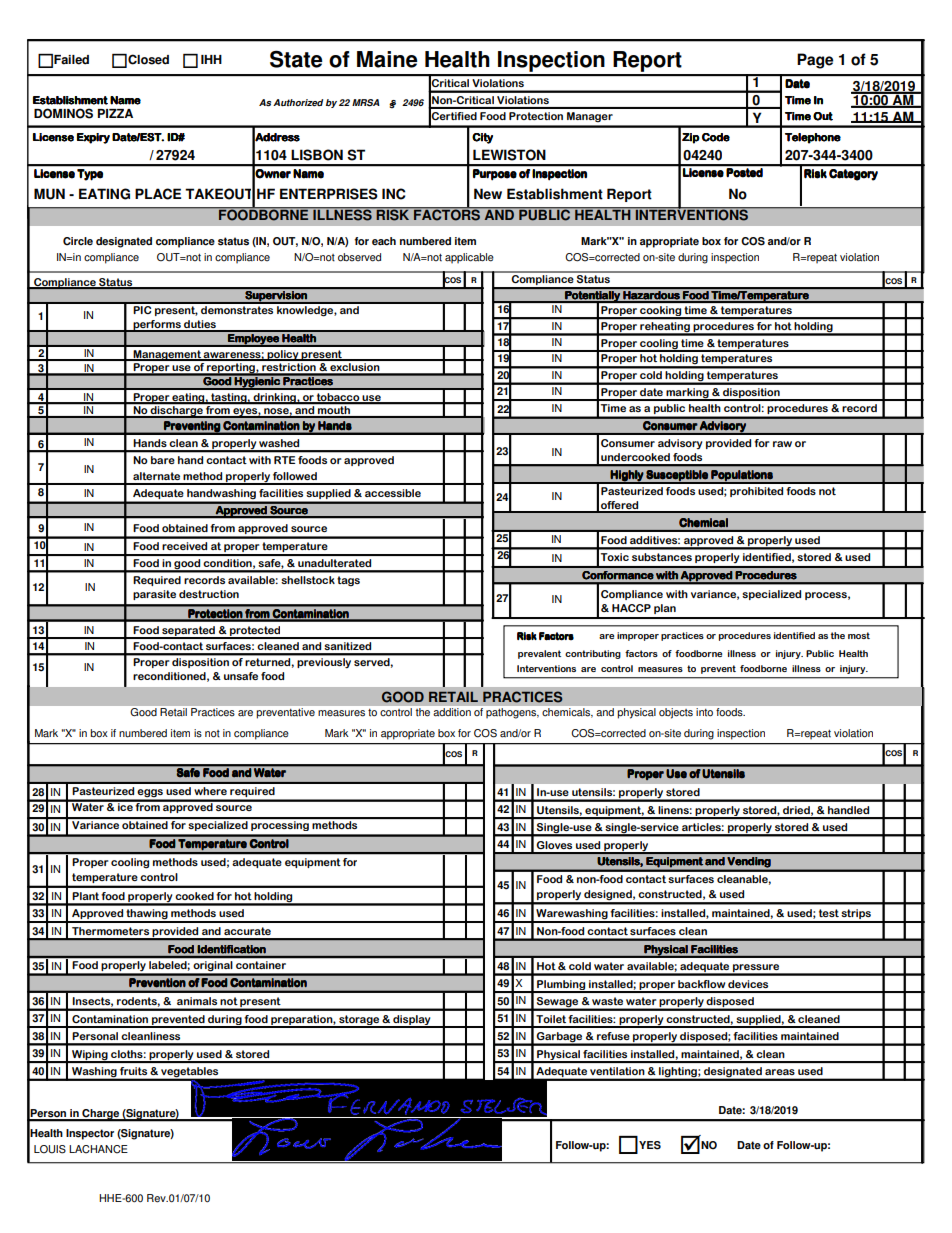 This screenshot has width=952, height=1233. What do you see at coordinates (452, 712) in the screenshot?
I see `addition` at bounding box center [452, 712].
